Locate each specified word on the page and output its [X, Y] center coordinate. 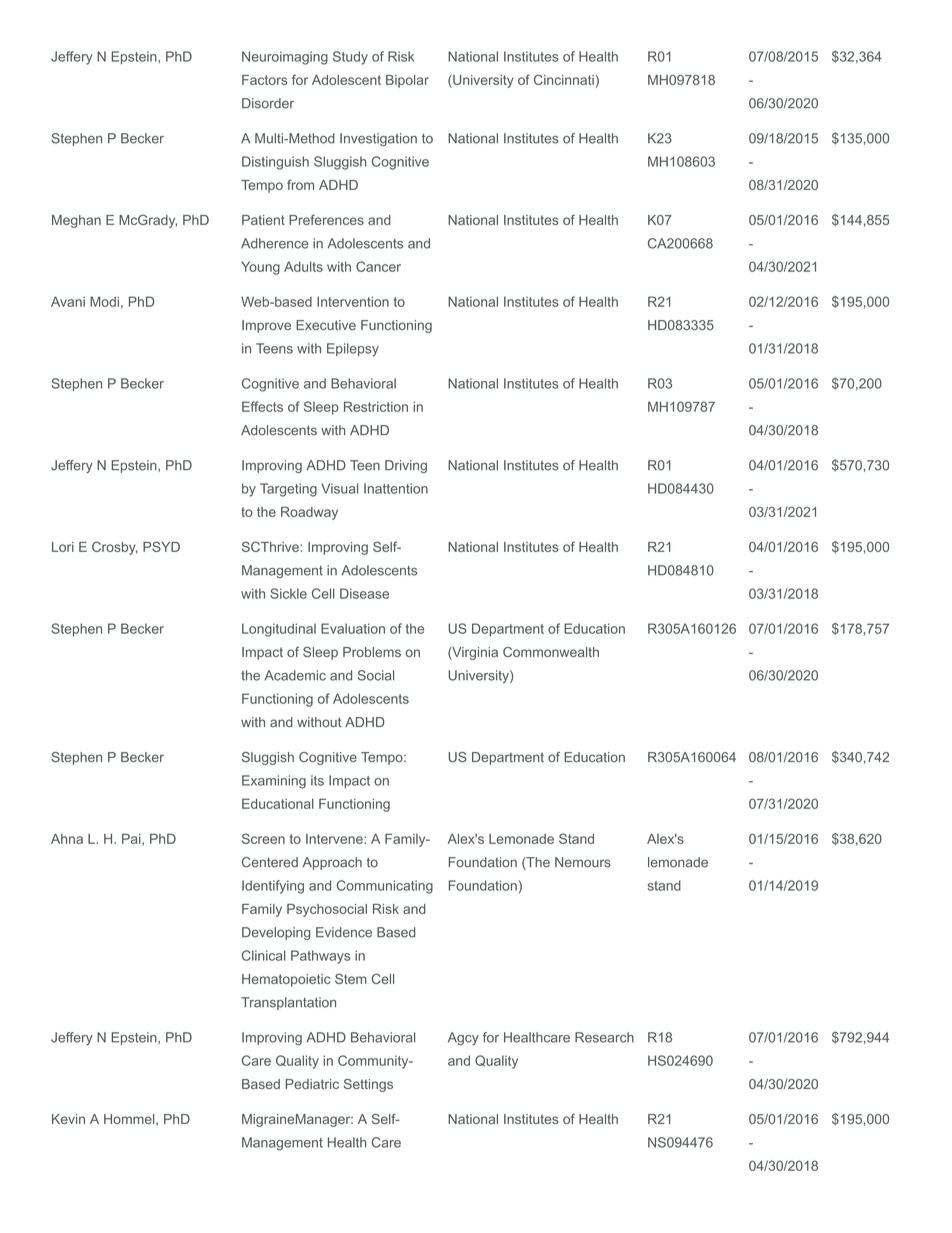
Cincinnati [564, 79]
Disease [364, 593]
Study [350, 58]
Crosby [115, 548]
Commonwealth [551, 652]
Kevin [68, 1119]
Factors [264, 80]
